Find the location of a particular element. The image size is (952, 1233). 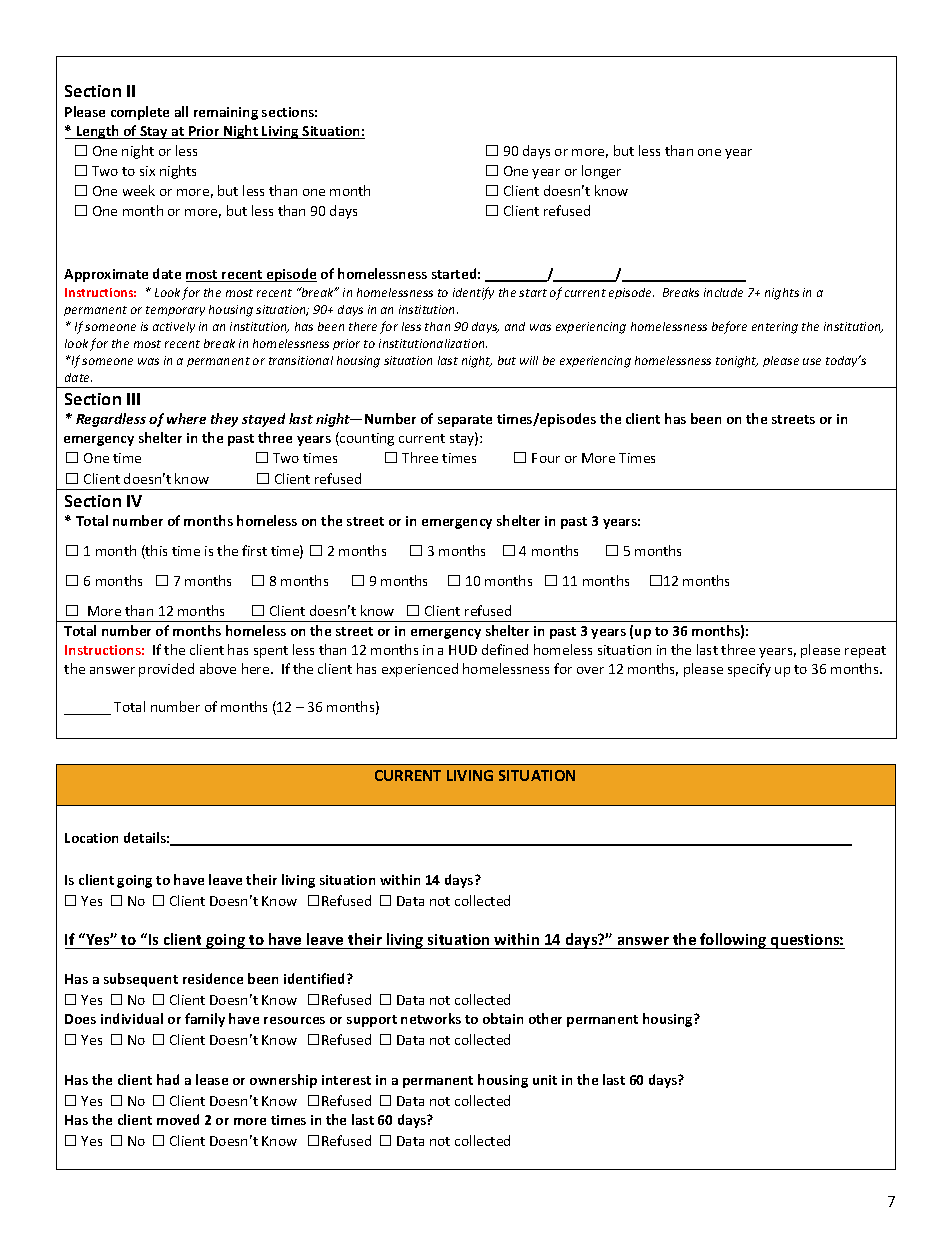

longer is located at coordinates (601, 172).
